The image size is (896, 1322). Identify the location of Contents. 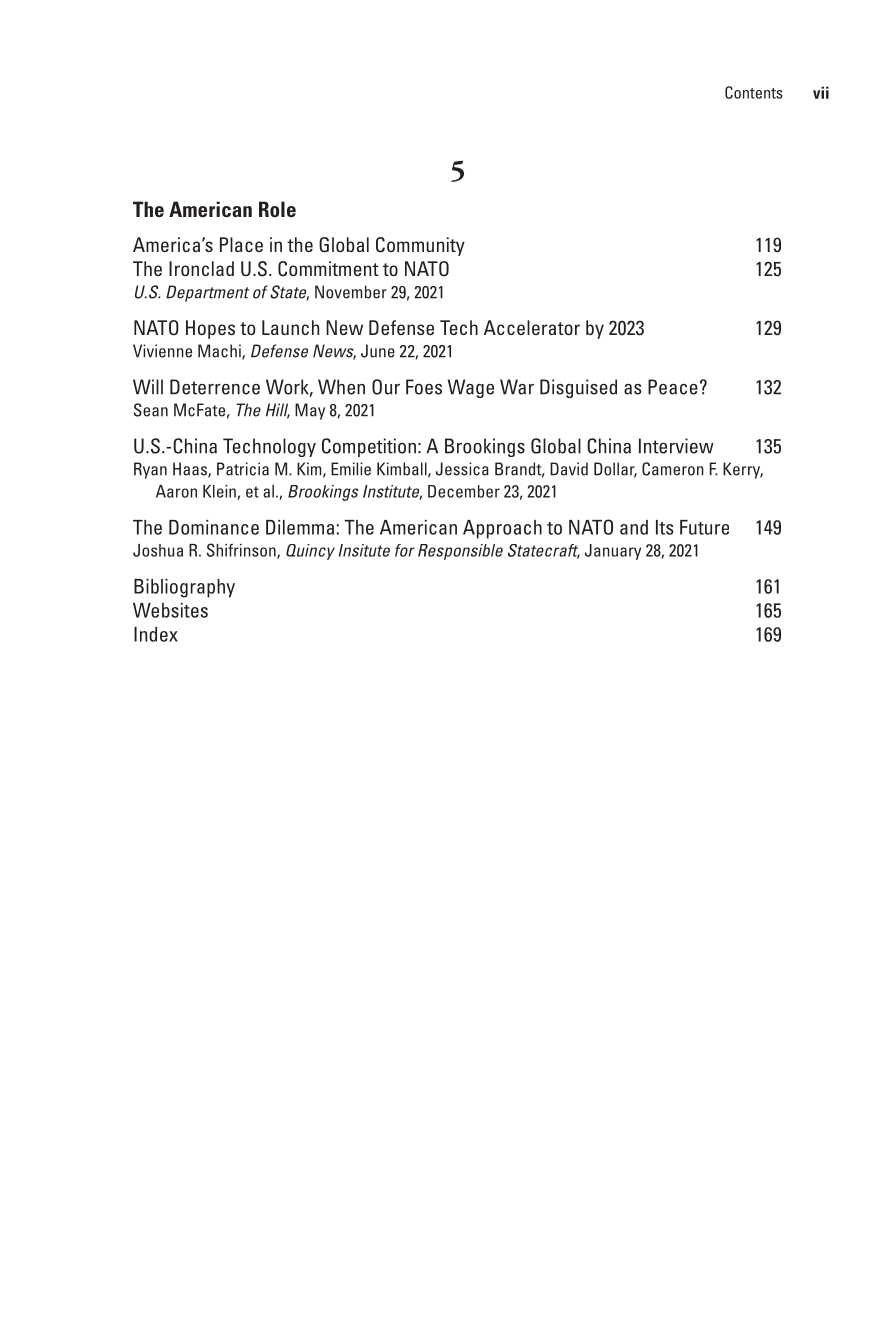
(754, 92).
